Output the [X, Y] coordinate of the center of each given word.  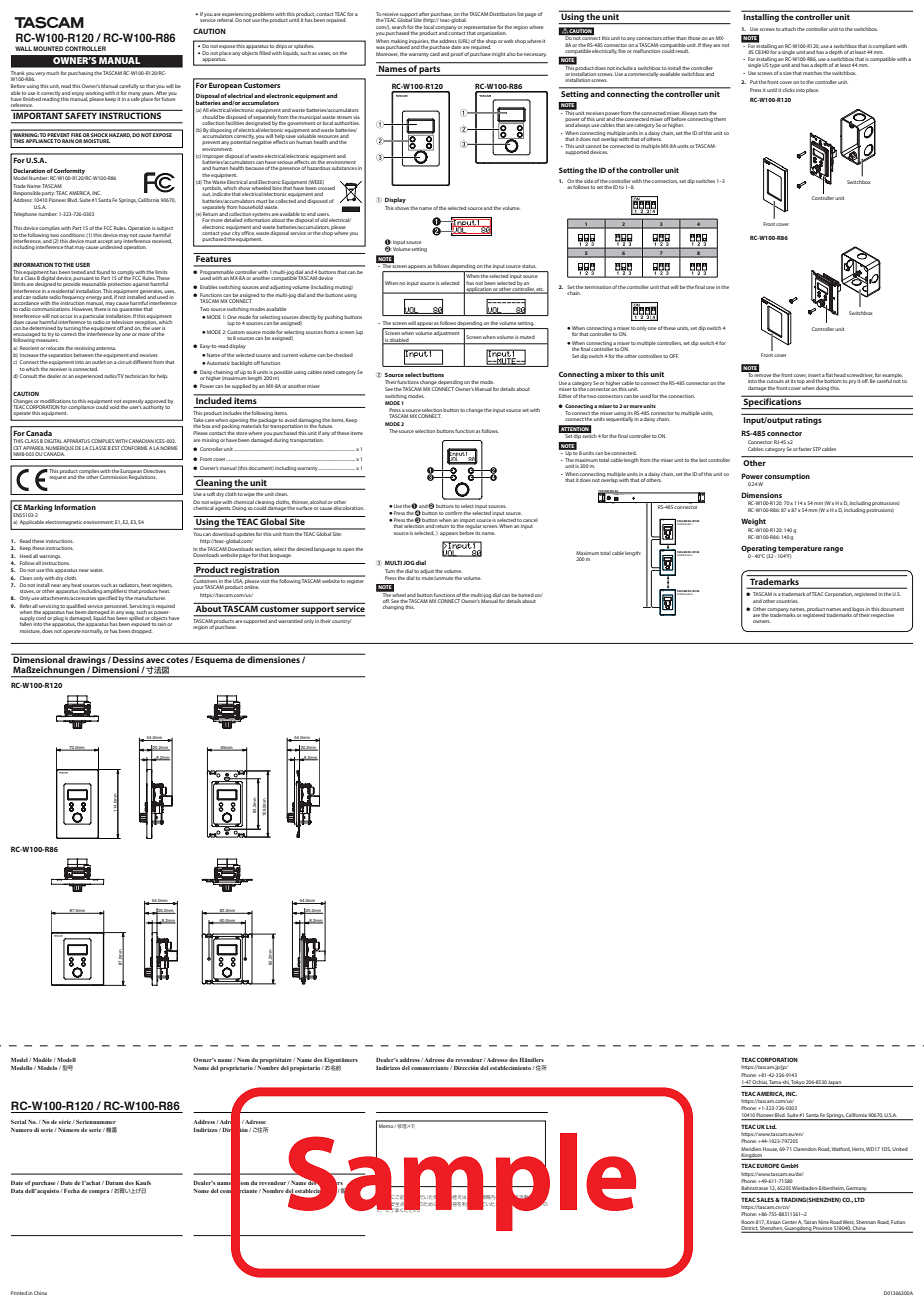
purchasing [80, 73]
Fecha [71, 1191]
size [787, 73]
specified [107, 598]
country [340, 622]
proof [457, 54]
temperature [800, 550]
